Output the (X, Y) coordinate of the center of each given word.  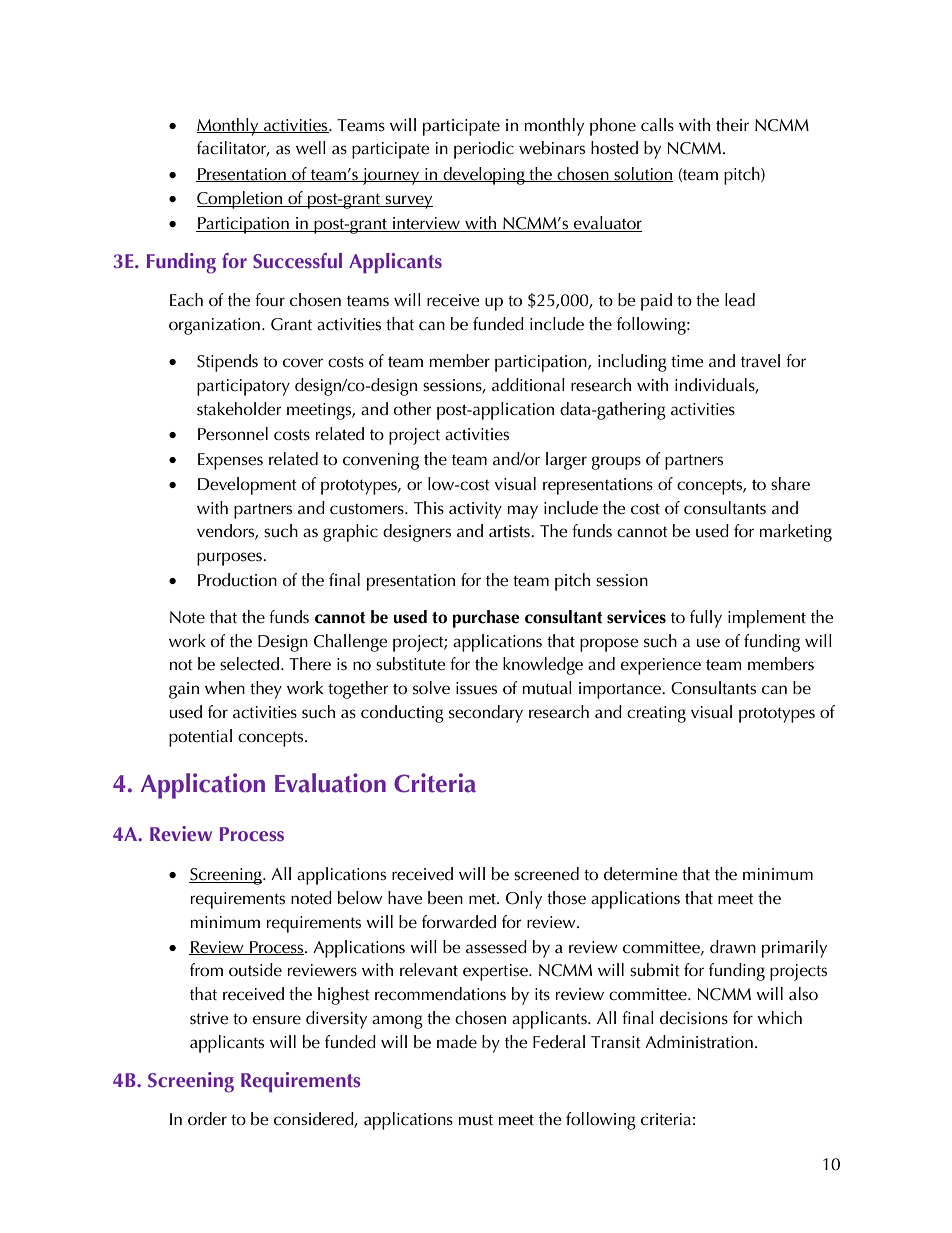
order (207, 1118)
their (732, 125)
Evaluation (330, 783)
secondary (486, 714)
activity (475, 510)
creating (656, 714)
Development (247, 486)
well (311, 148)
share (790, 484)
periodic (484, 150)
